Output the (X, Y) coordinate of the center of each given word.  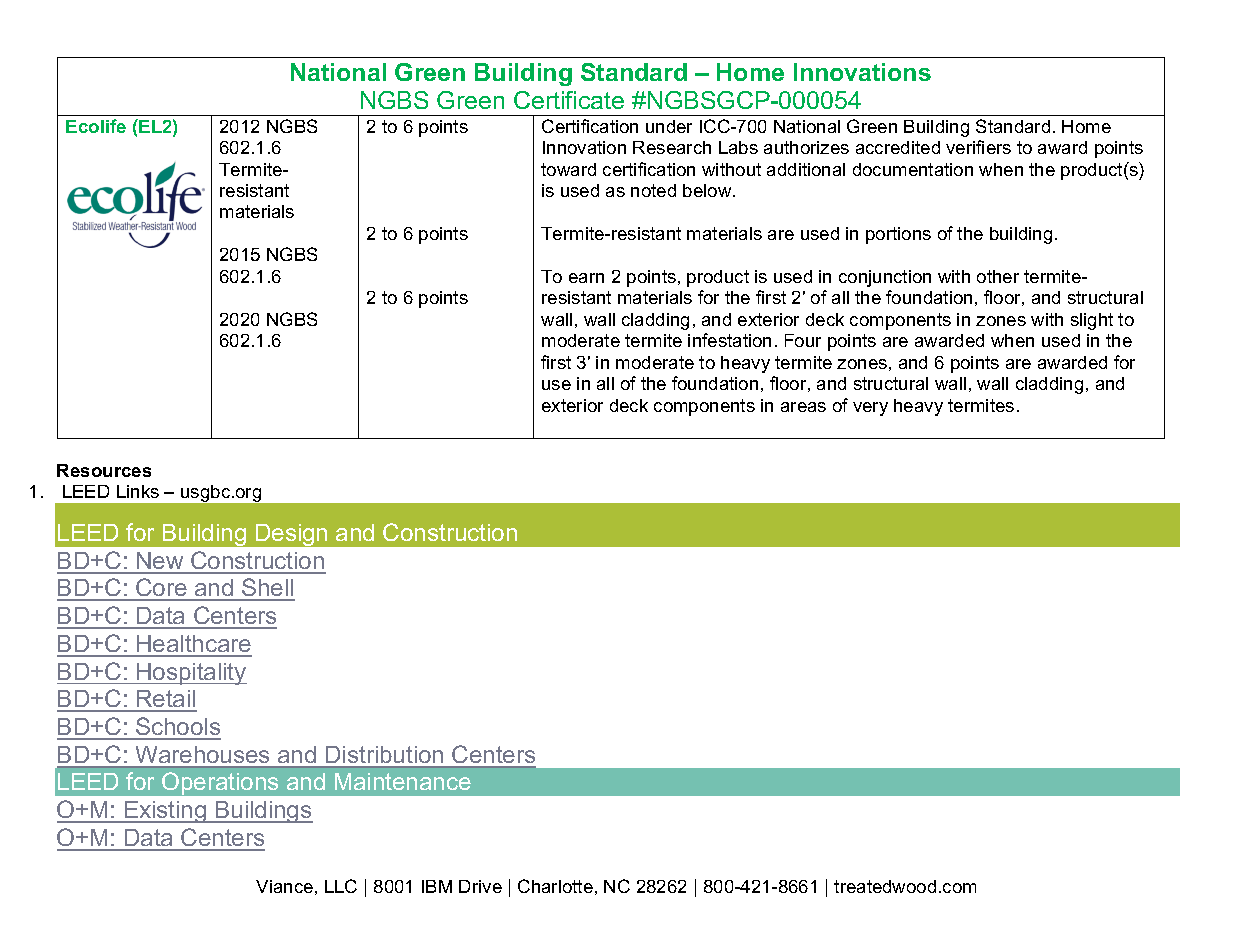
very (870, 409)
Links (138, 491)
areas (803, 407)
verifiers (978, 147)
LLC (341, 886)
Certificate (569, 100)
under (669, 126)
